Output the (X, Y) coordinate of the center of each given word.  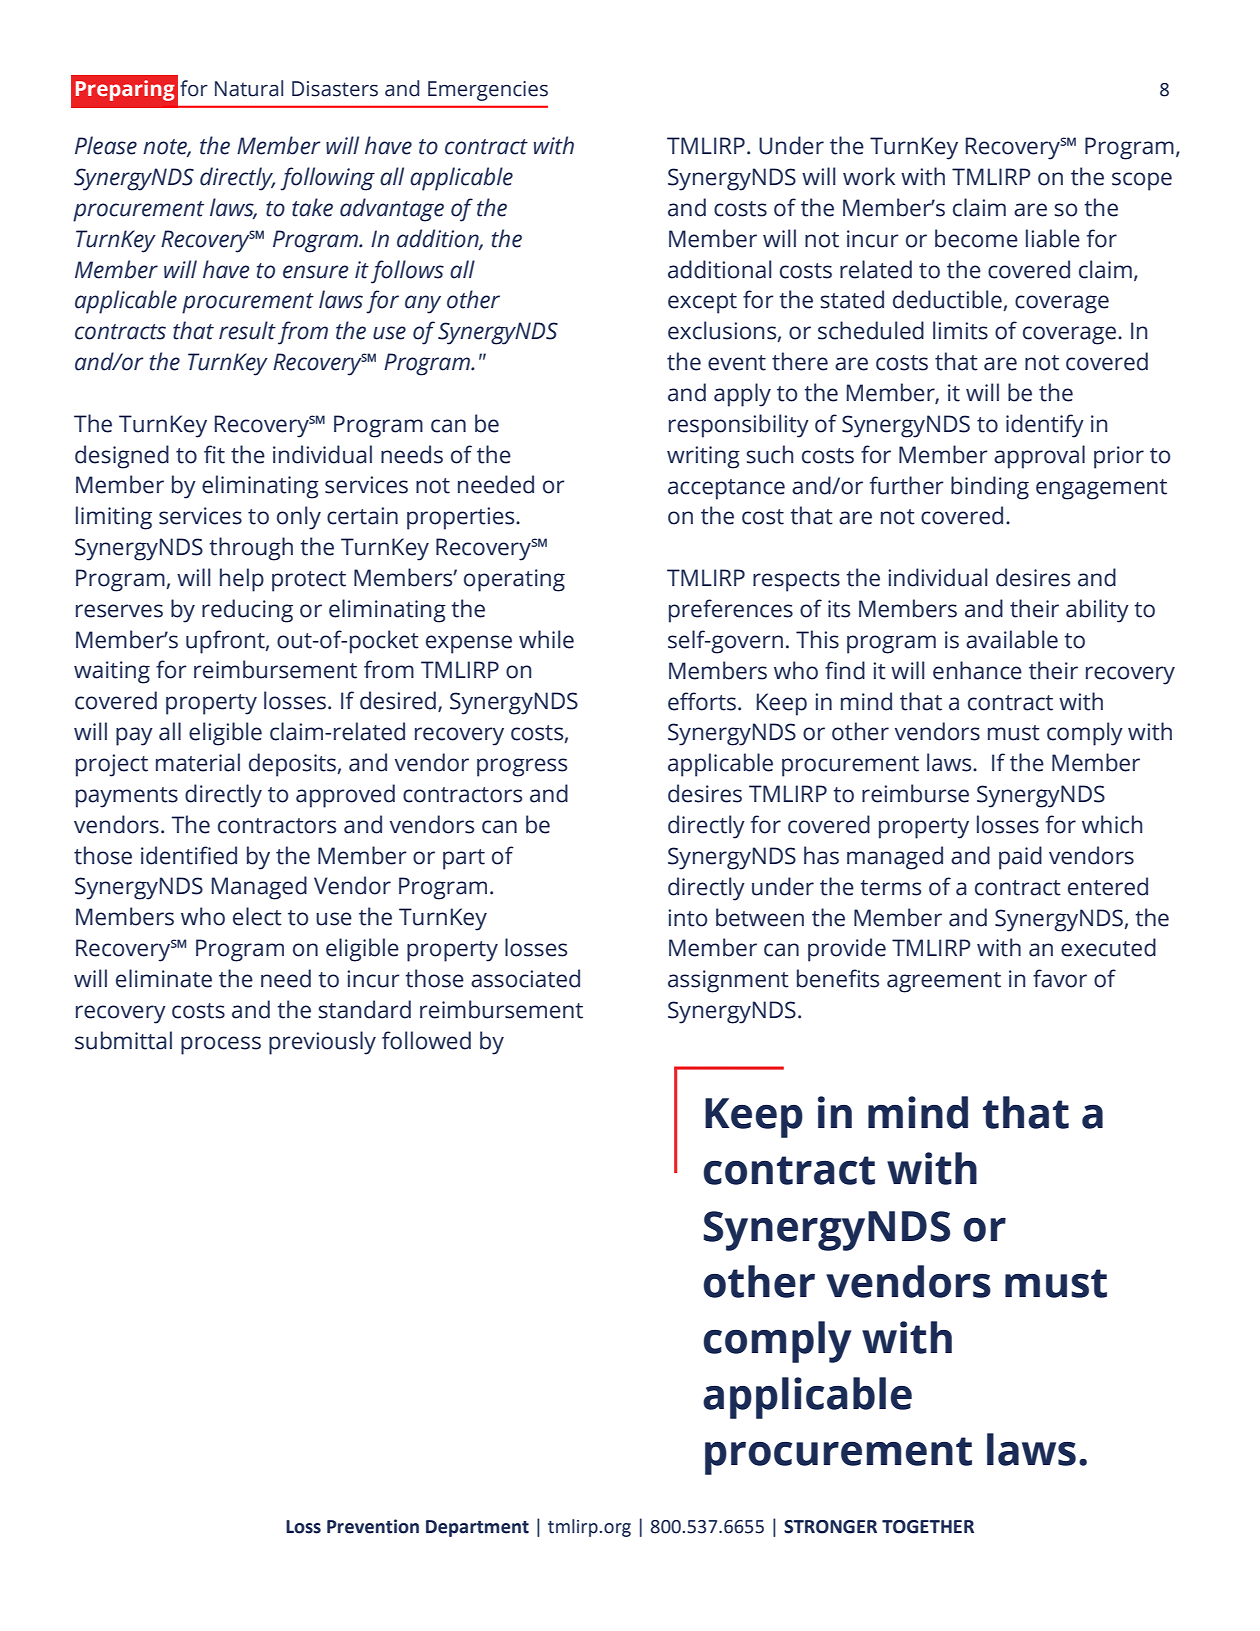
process (221, 1045)
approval (1039, 457)
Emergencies (488, 91)
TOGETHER (928, 1527)
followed (426, 1040)
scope (1142, 181)
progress (522, 767)
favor (1060, 978)
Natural (249, 88)
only (299, 518)
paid (1020, 858)
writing (703, 457)
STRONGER (830, 1527)
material (198, 762)
